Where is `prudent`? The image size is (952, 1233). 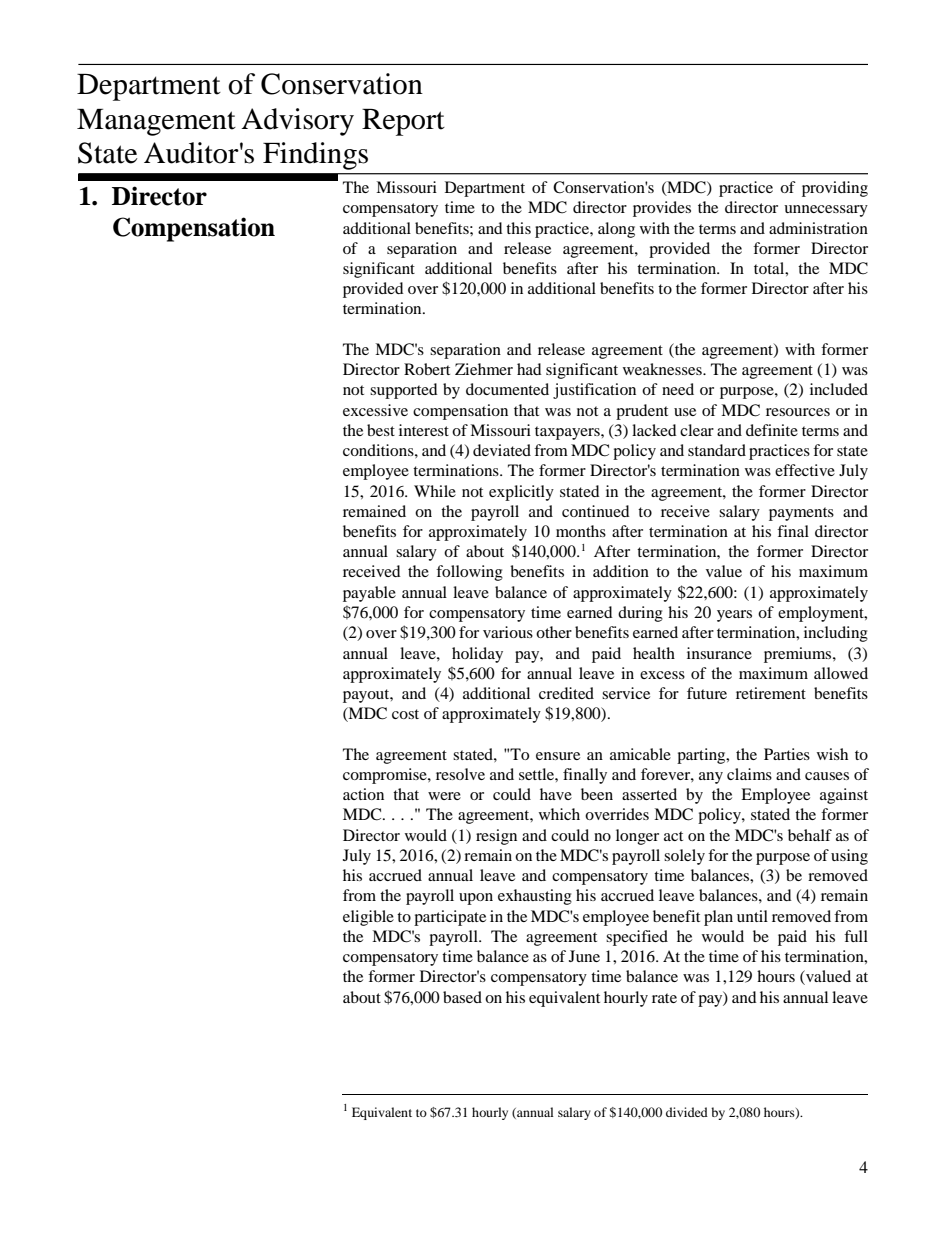 prudent is located at coordinates (642, 412).
